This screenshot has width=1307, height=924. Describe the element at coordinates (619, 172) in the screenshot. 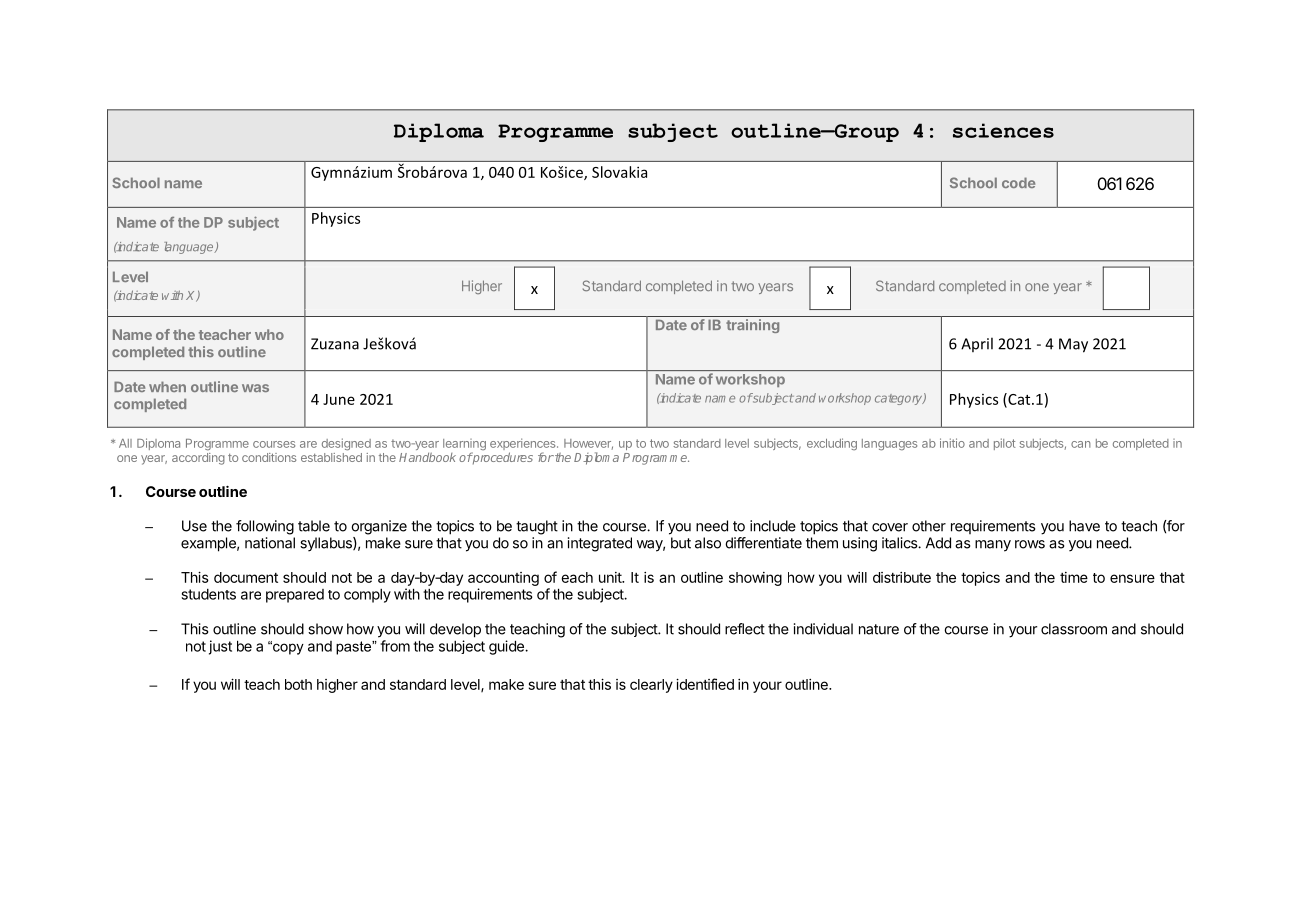

I see `Slovakia` at that location.
